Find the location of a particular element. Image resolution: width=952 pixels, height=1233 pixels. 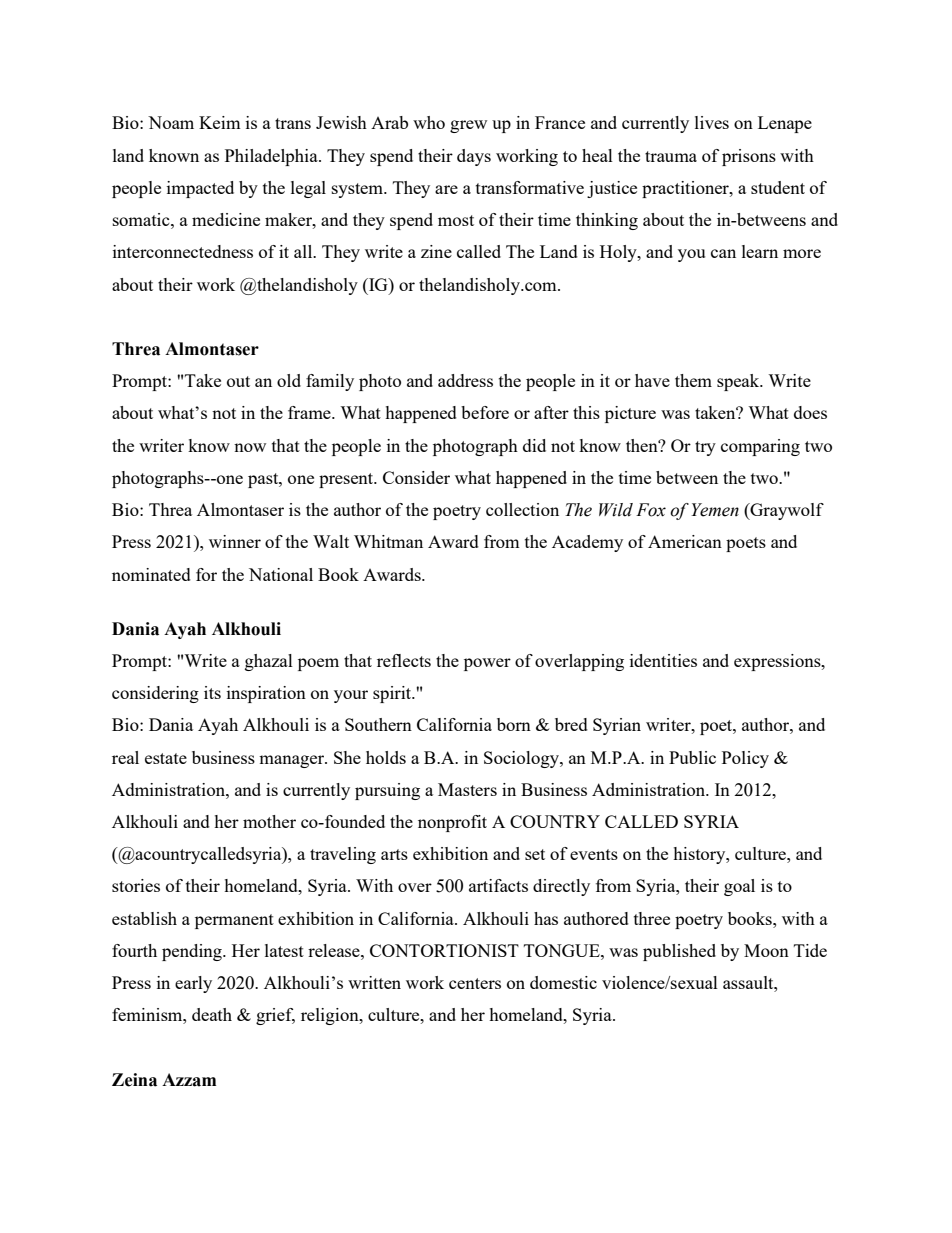

American is located at coordinates (685, 541).
